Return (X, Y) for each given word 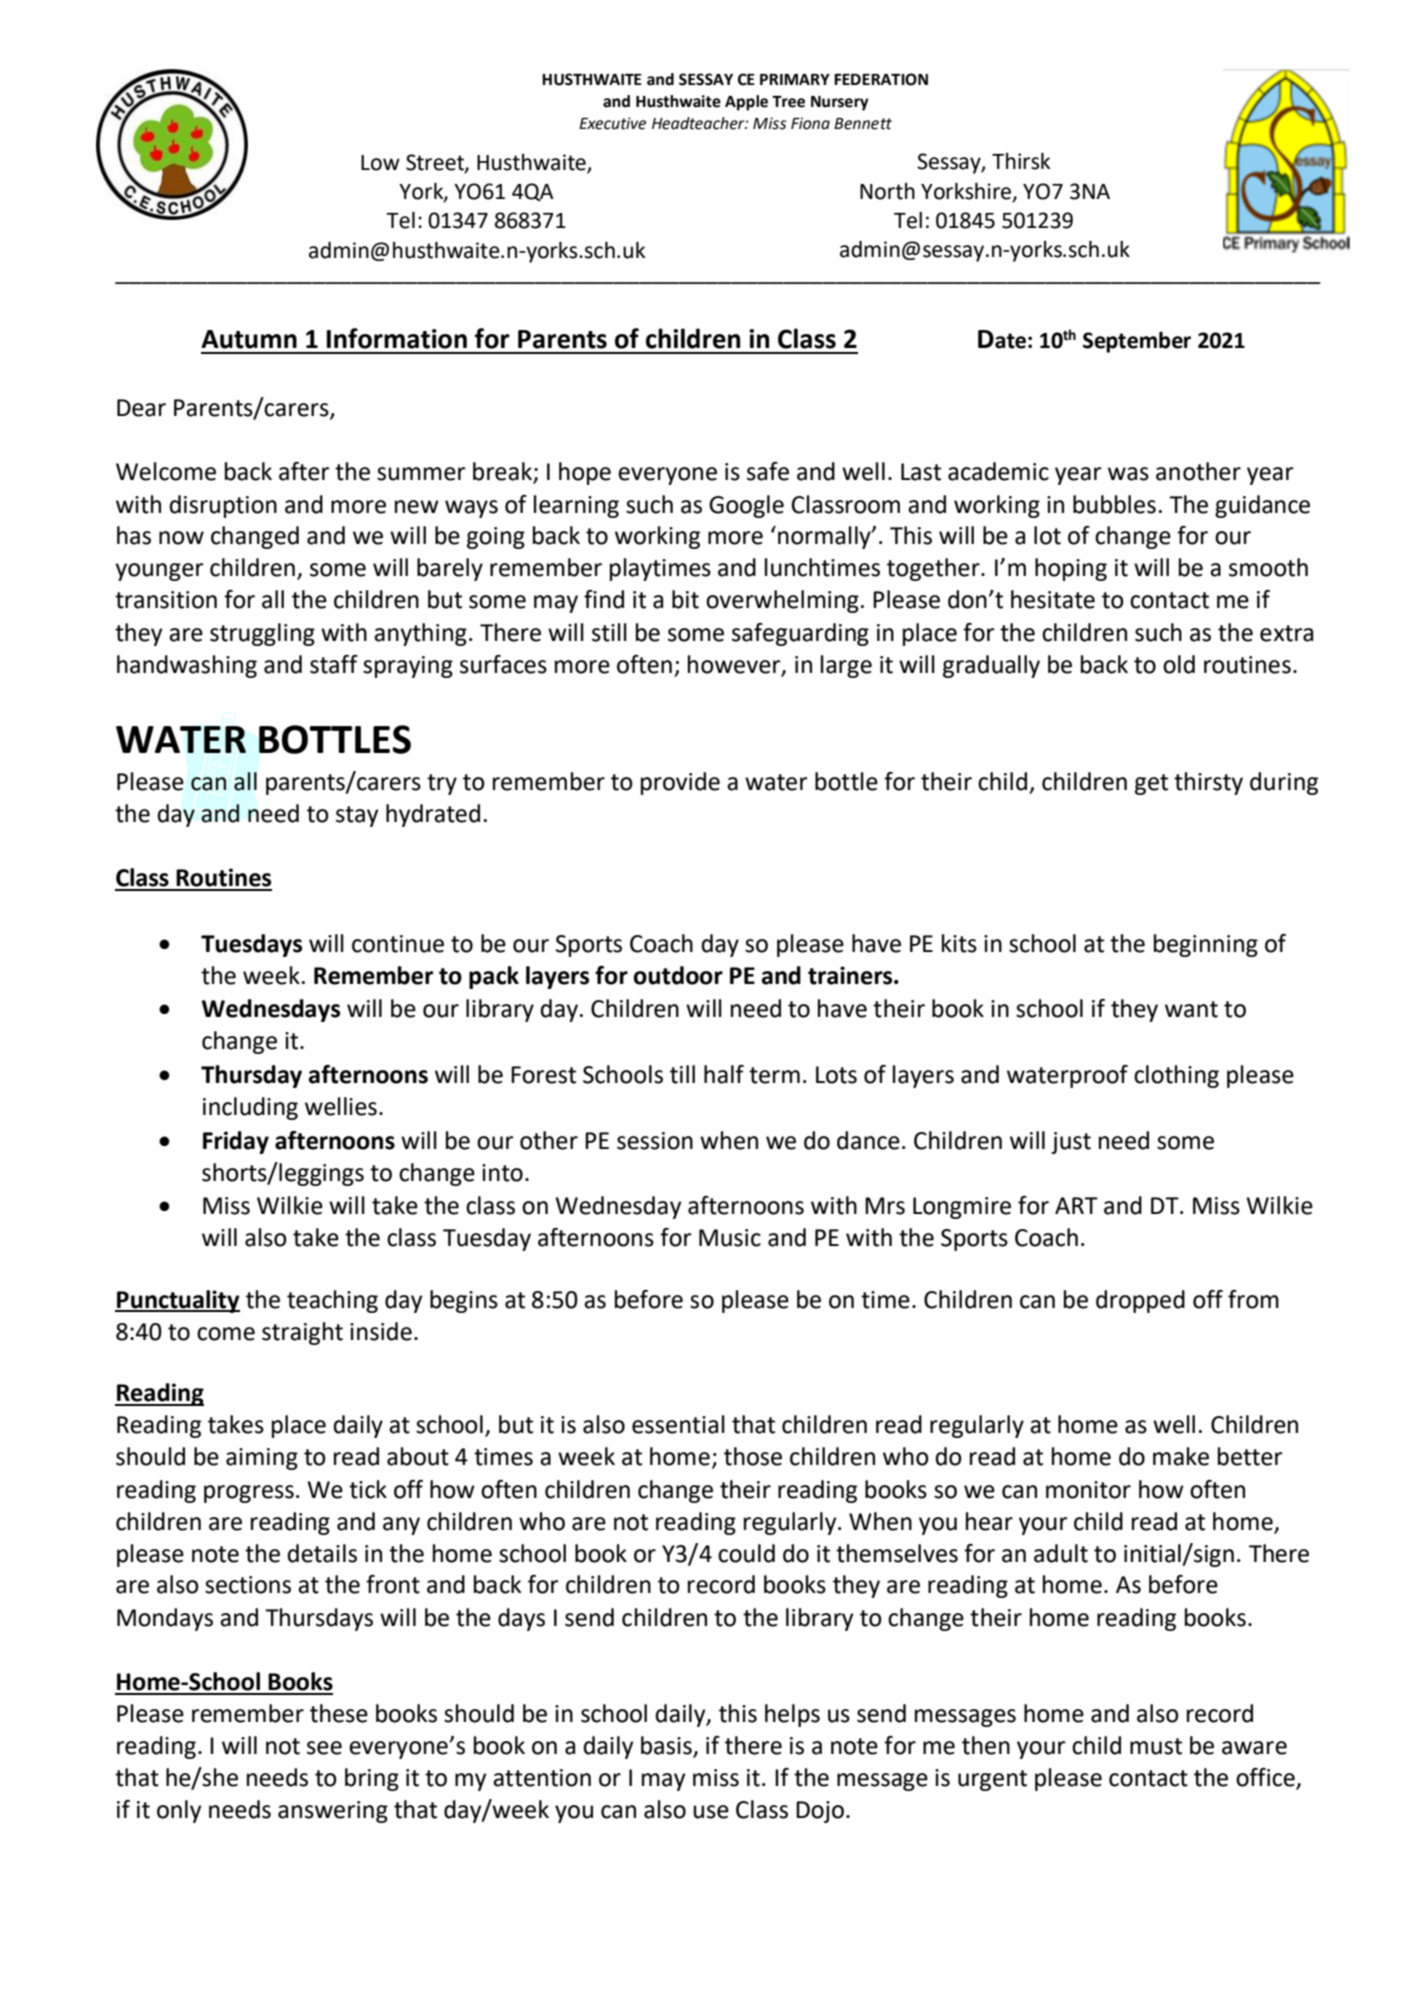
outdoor (678, 975)
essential (678, 1424)
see (324, 1748)
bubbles (1114, 504)
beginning (1206, 945)
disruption (223, 506)
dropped (1140, 1301)
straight (302, 1333)
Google (746, 506)
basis (667, 1746)
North (887, 191)
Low (380, 163)
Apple (746, 103)
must (1156, 1746)
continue (398, 944)
